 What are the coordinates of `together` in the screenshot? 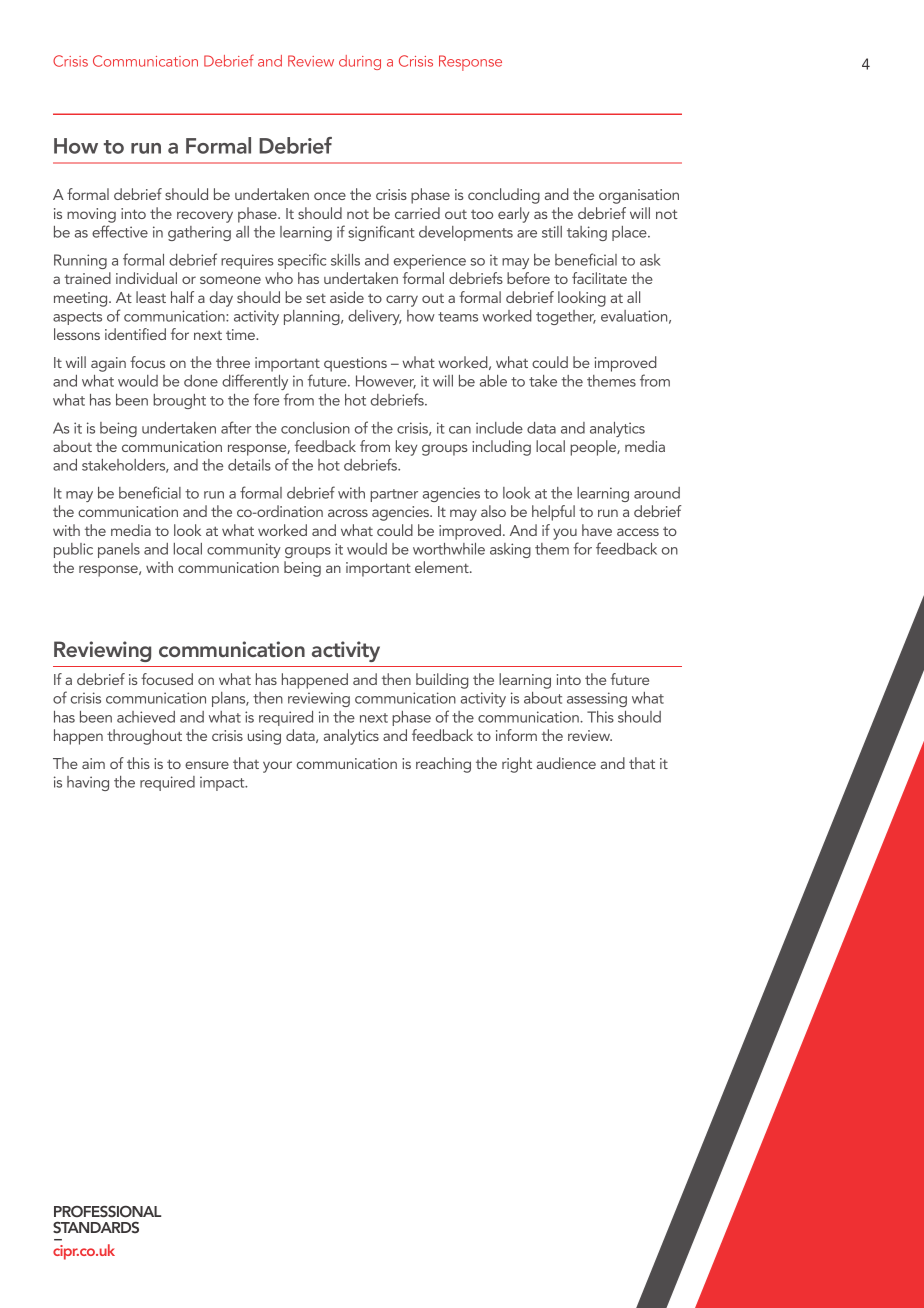 It's located at (566, 317).
